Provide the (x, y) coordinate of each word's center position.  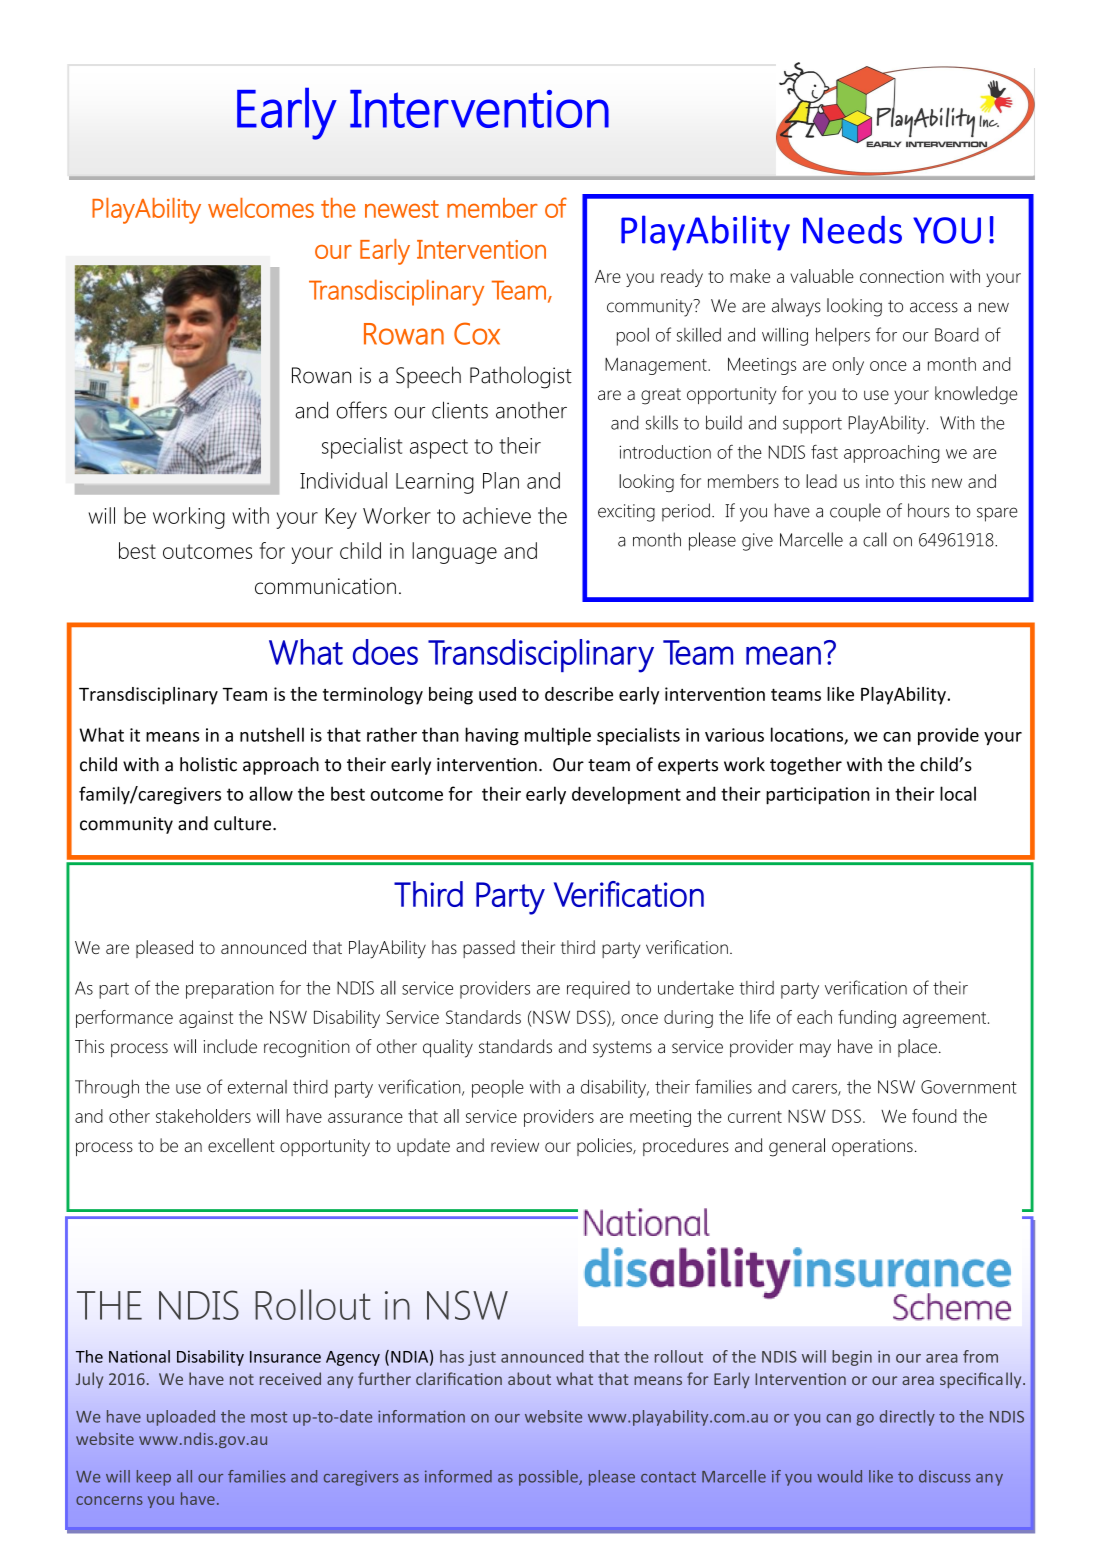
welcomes (261, 208)
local (958, 793)
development (626, 795)
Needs (852, 230)
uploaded (181, 1418)
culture (244, 823)
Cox (477, 333)
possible (549, 1478)
